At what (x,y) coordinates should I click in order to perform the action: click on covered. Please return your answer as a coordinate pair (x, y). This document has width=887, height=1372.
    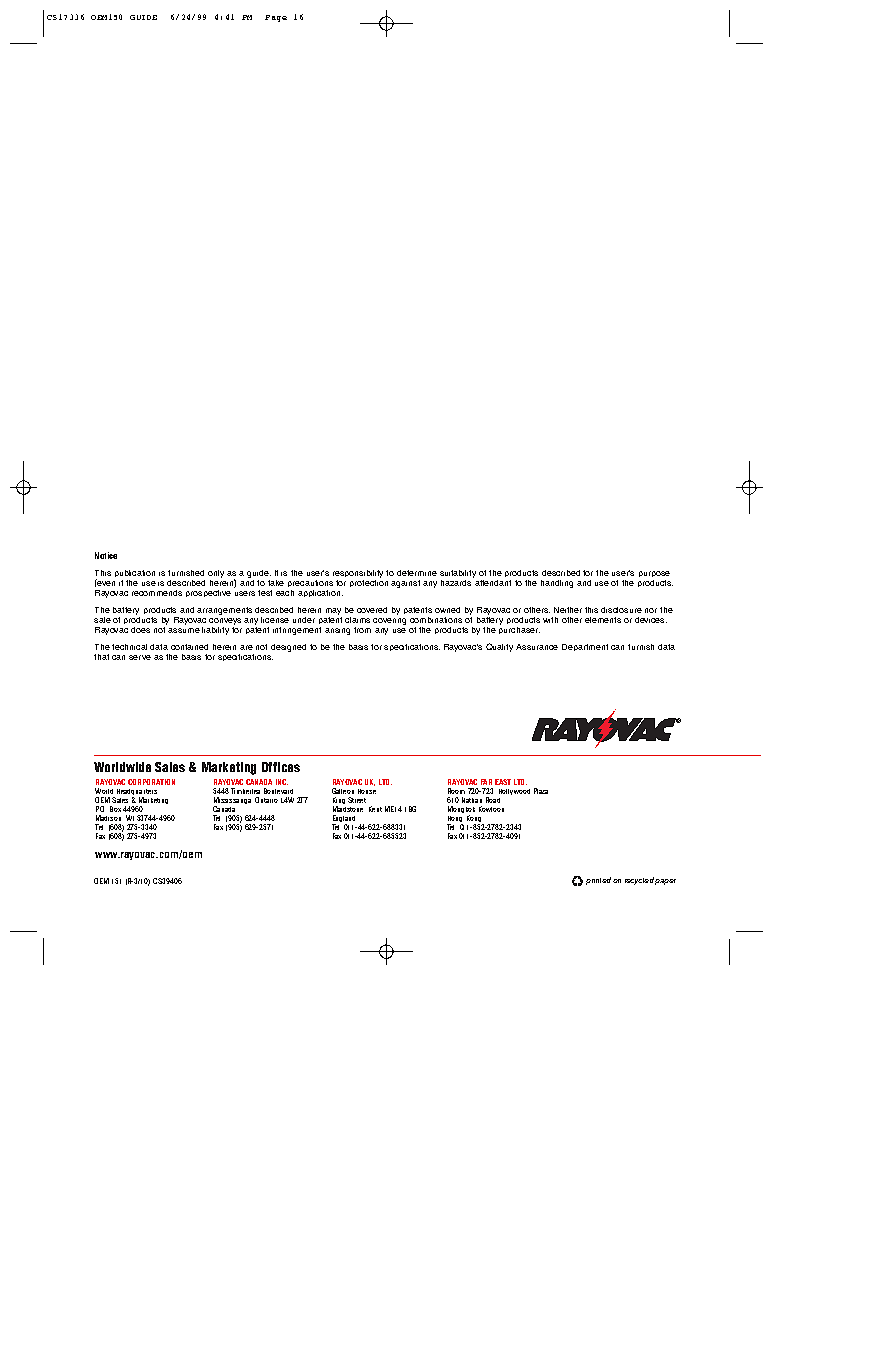
    Looking at the image, I should click on (372, 610).
